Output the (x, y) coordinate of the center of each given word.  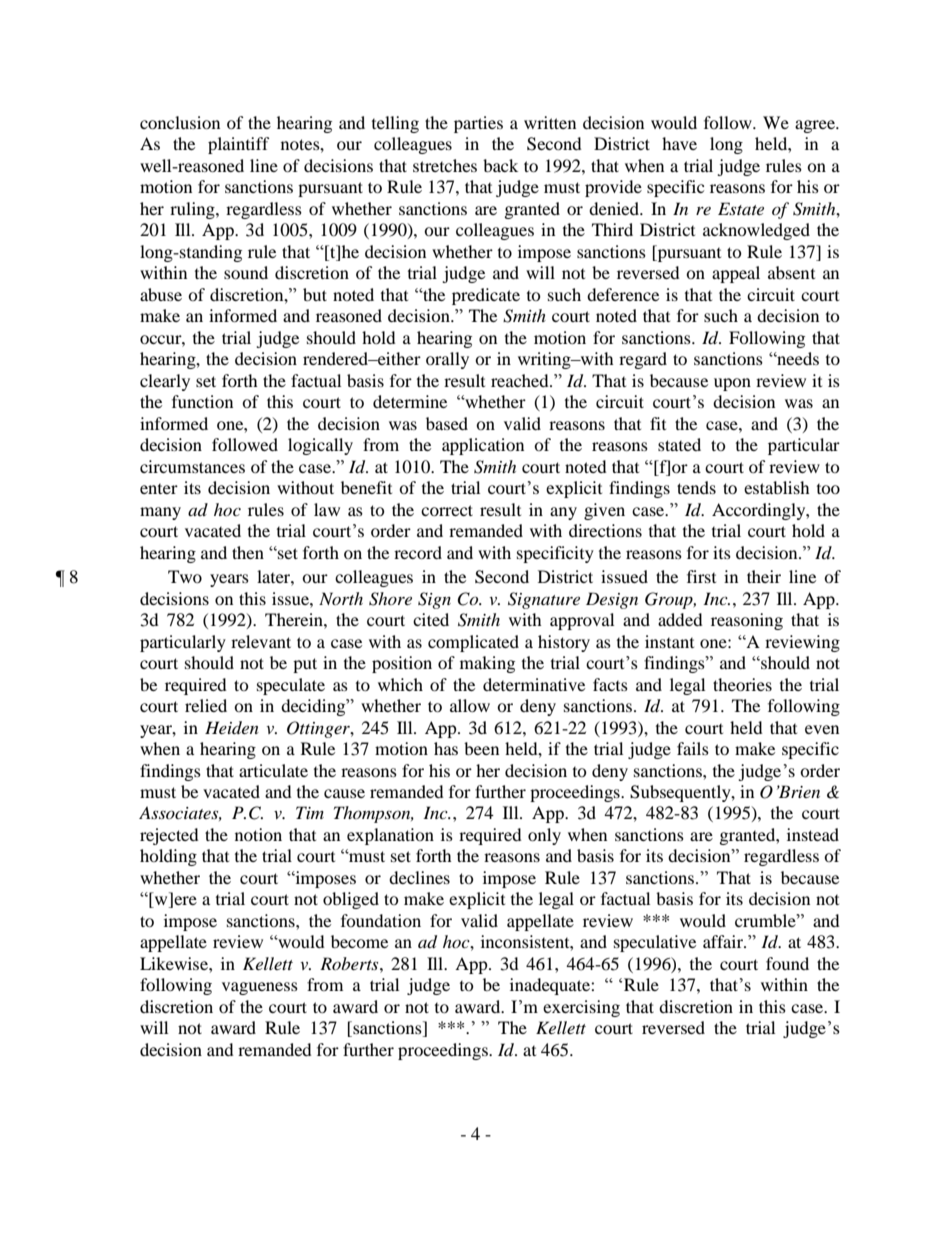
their (764, 576)
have (679, 143)
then (248, 552)
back (500, 165)
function (202, 401)
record (418, 552)
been (481, 748)
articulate (273, 770)
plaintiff (239, 145)
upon (732, 384)
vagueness (260, 988)
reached (521, 380)
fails (693, 748)
